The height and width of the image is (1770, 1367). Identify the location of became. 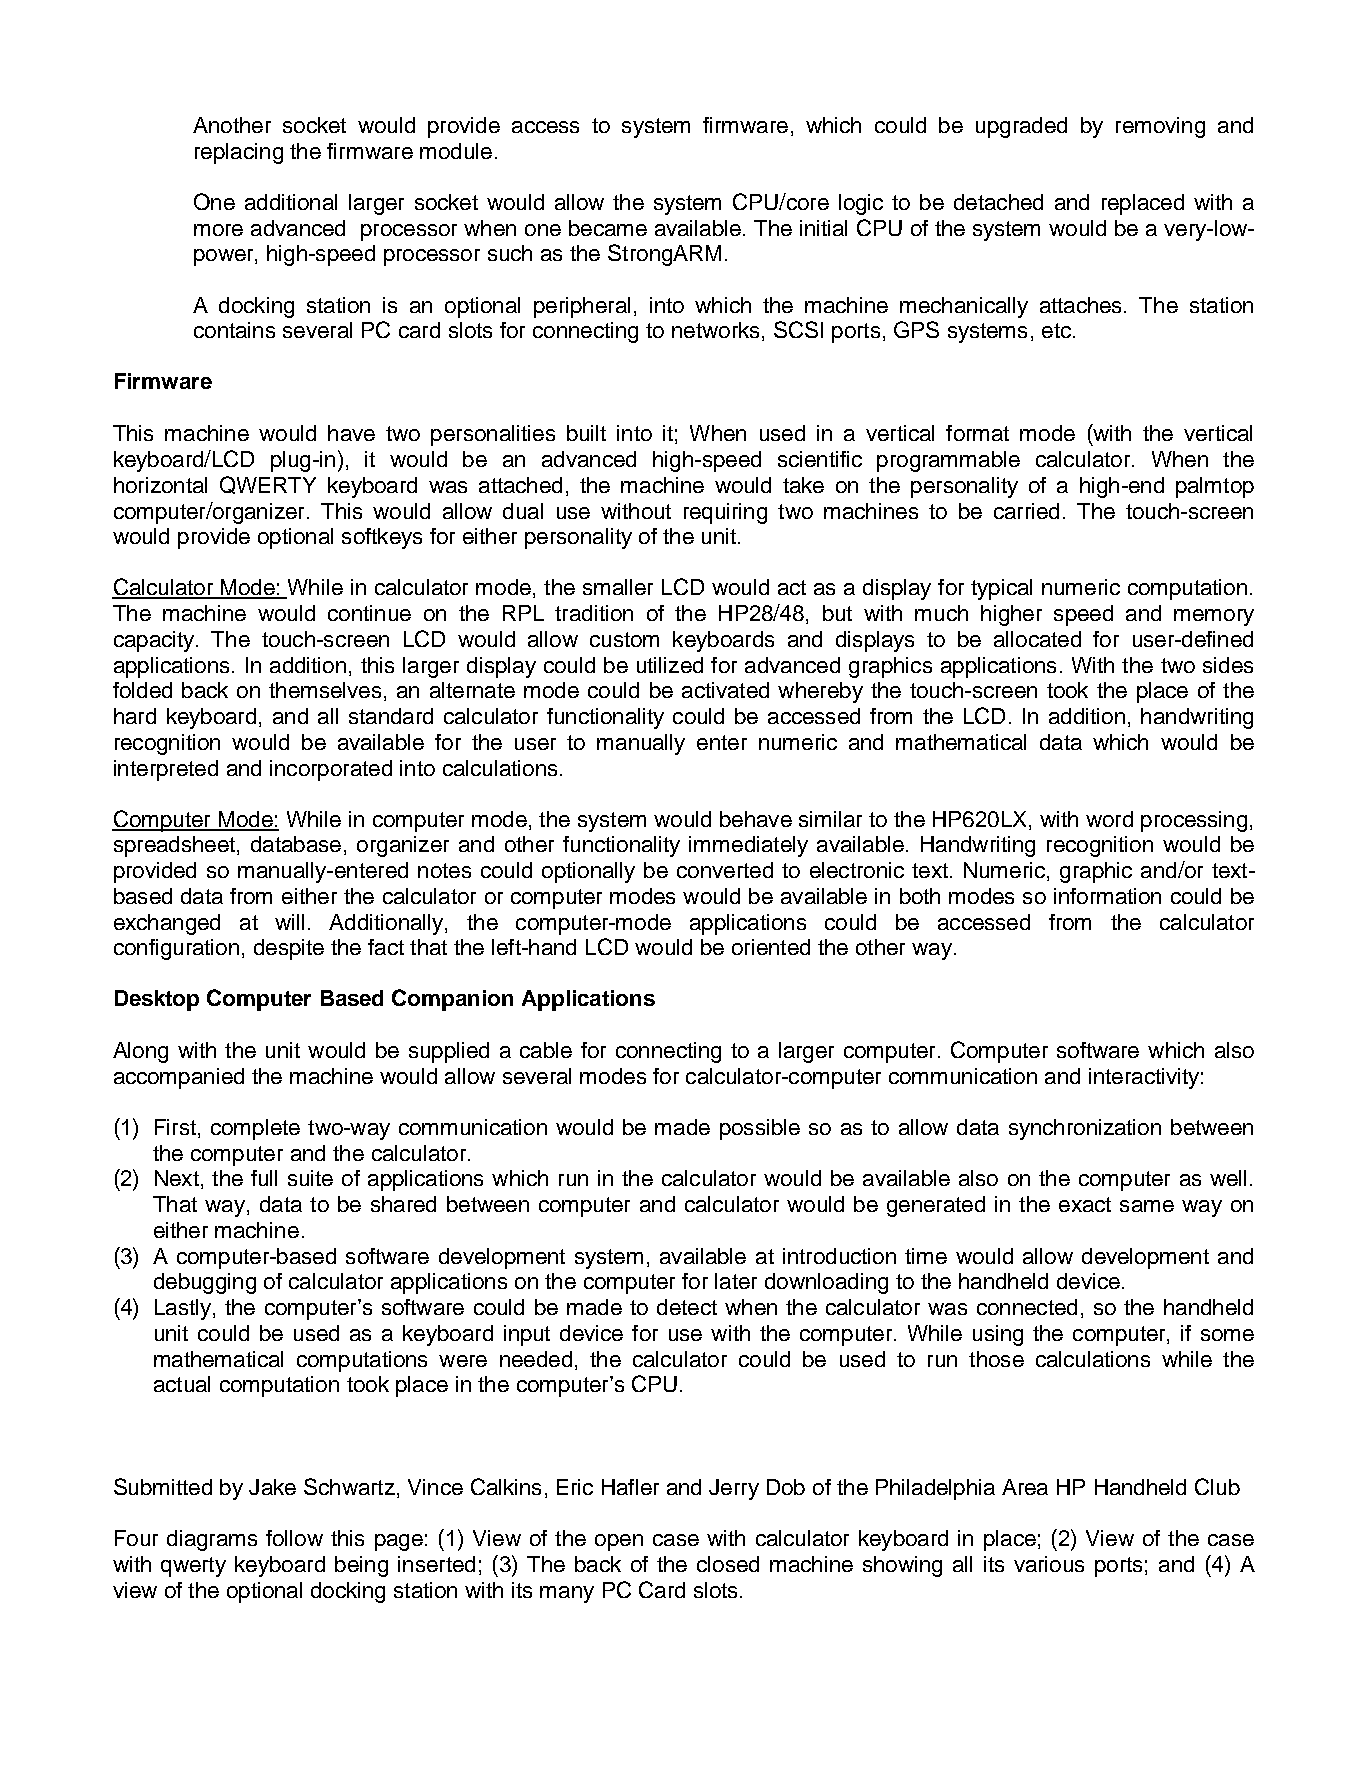
(608, 228).
